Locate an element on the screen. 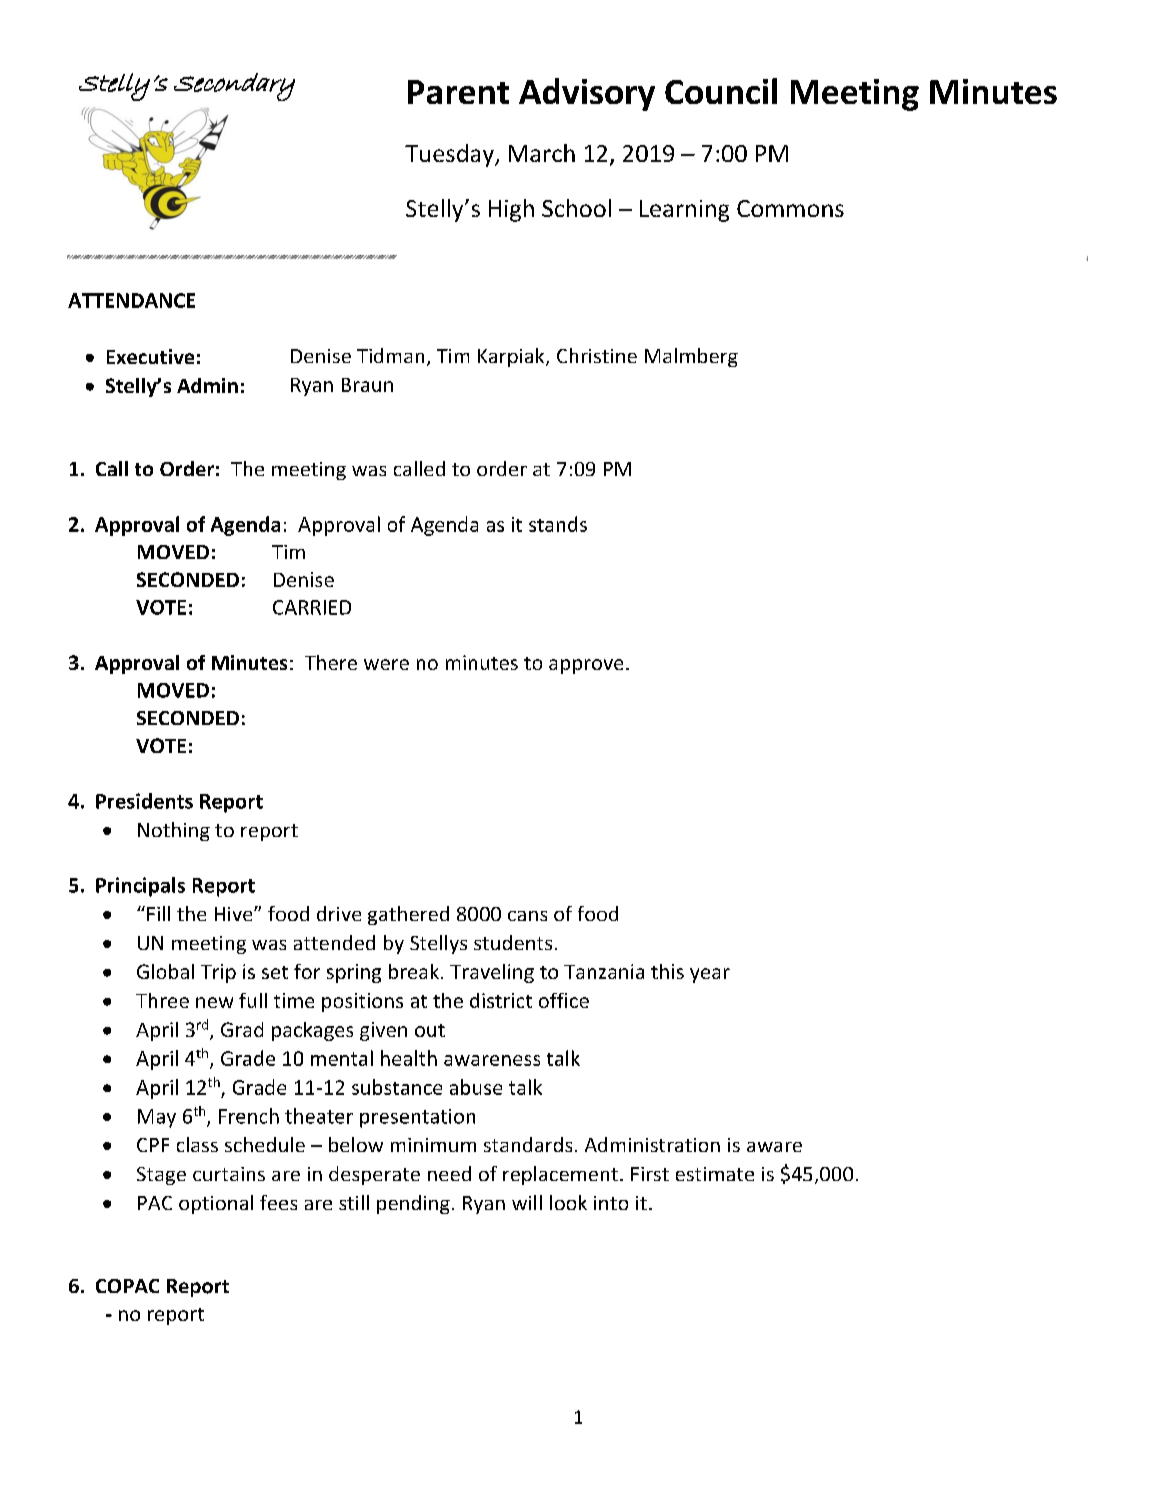 This screenshot has height=1496, width=1156. Executive is located at coordinates (150, 356).
